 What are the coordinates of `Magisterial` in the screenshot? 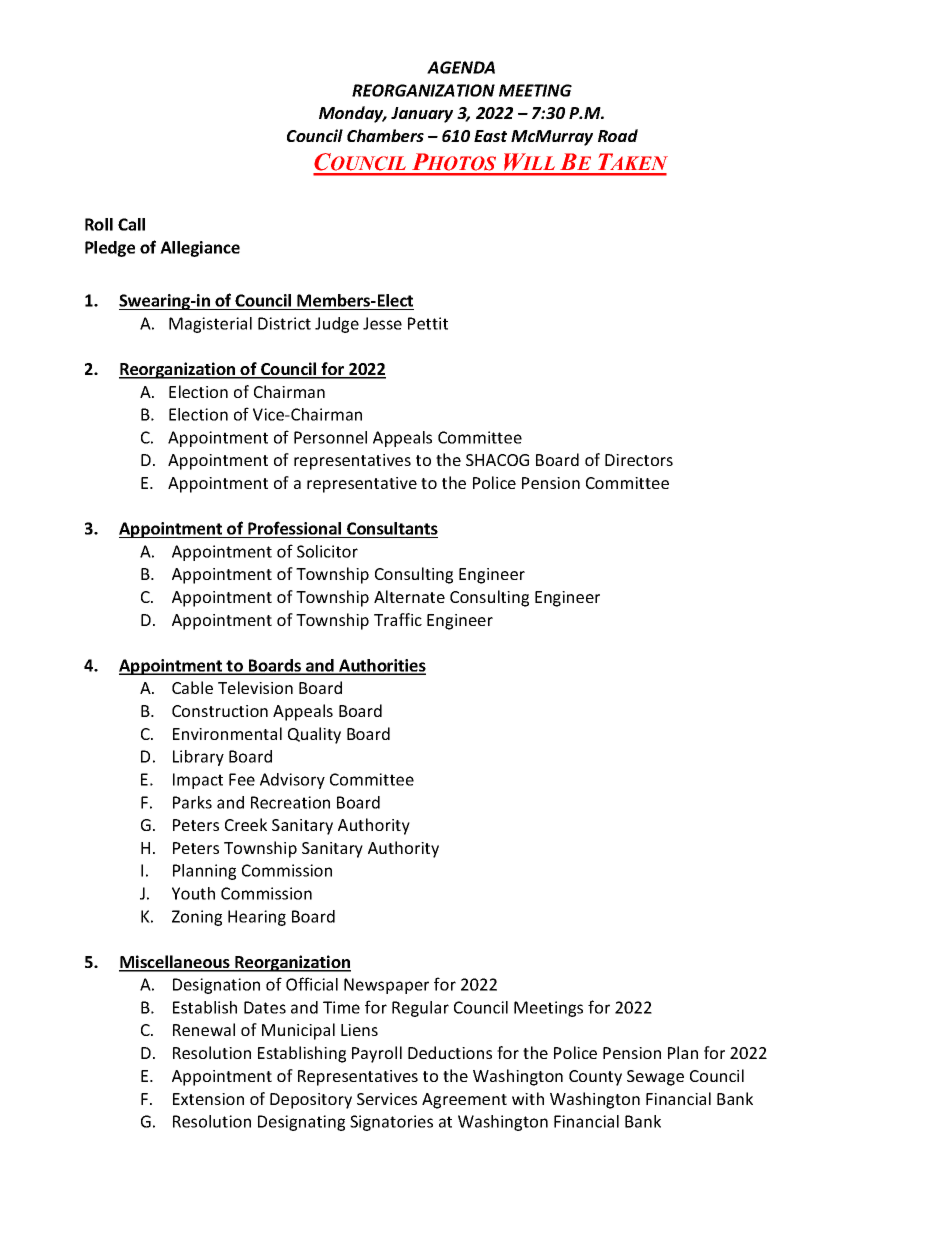 It's located at (210, 325).
